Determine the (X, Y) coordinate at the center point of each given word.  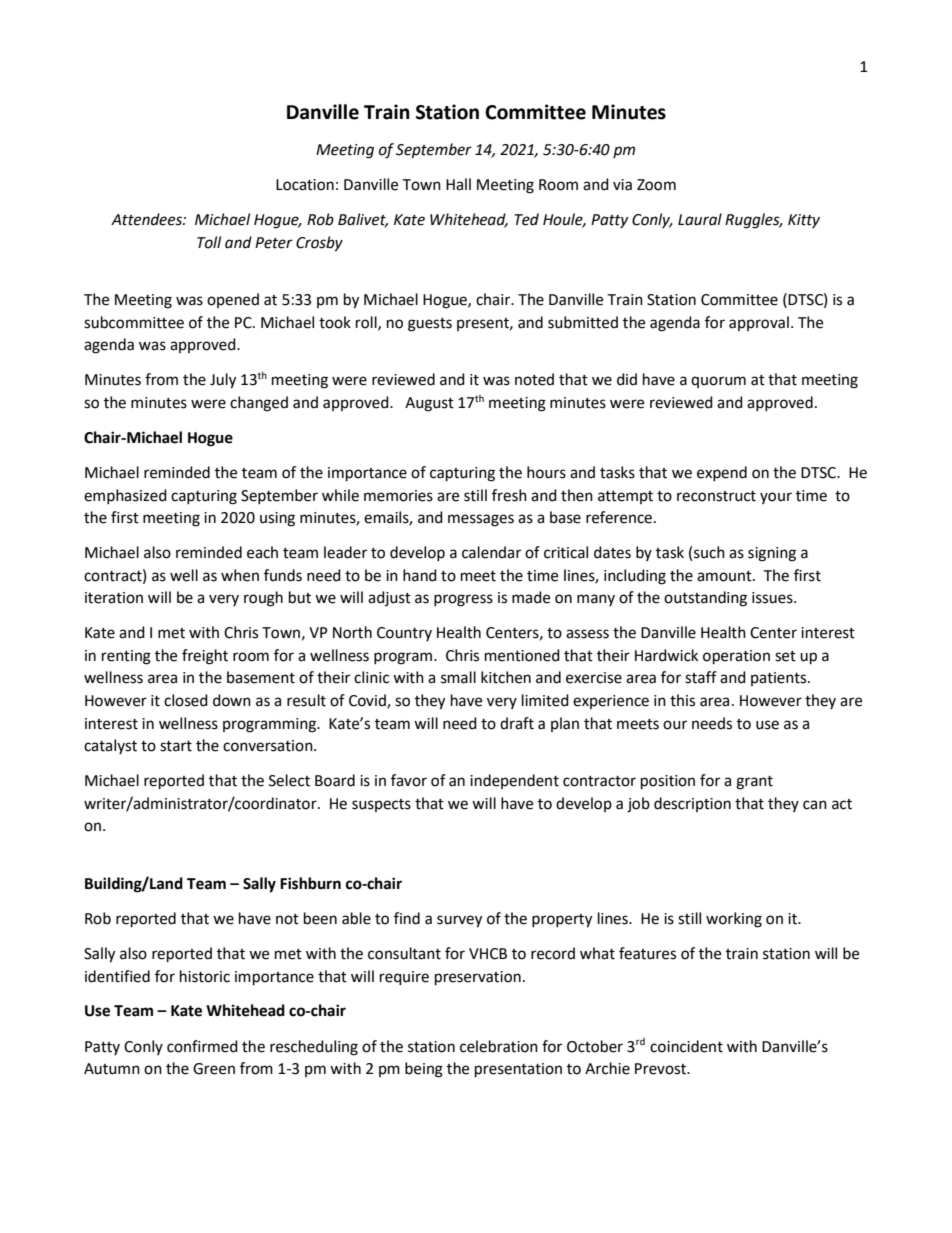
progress (463, 600)
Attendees (147, 219)
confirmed (202, 1046)
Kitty (804, 221)
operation (736, 657)
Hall (458, 184)
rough (263, 599)
